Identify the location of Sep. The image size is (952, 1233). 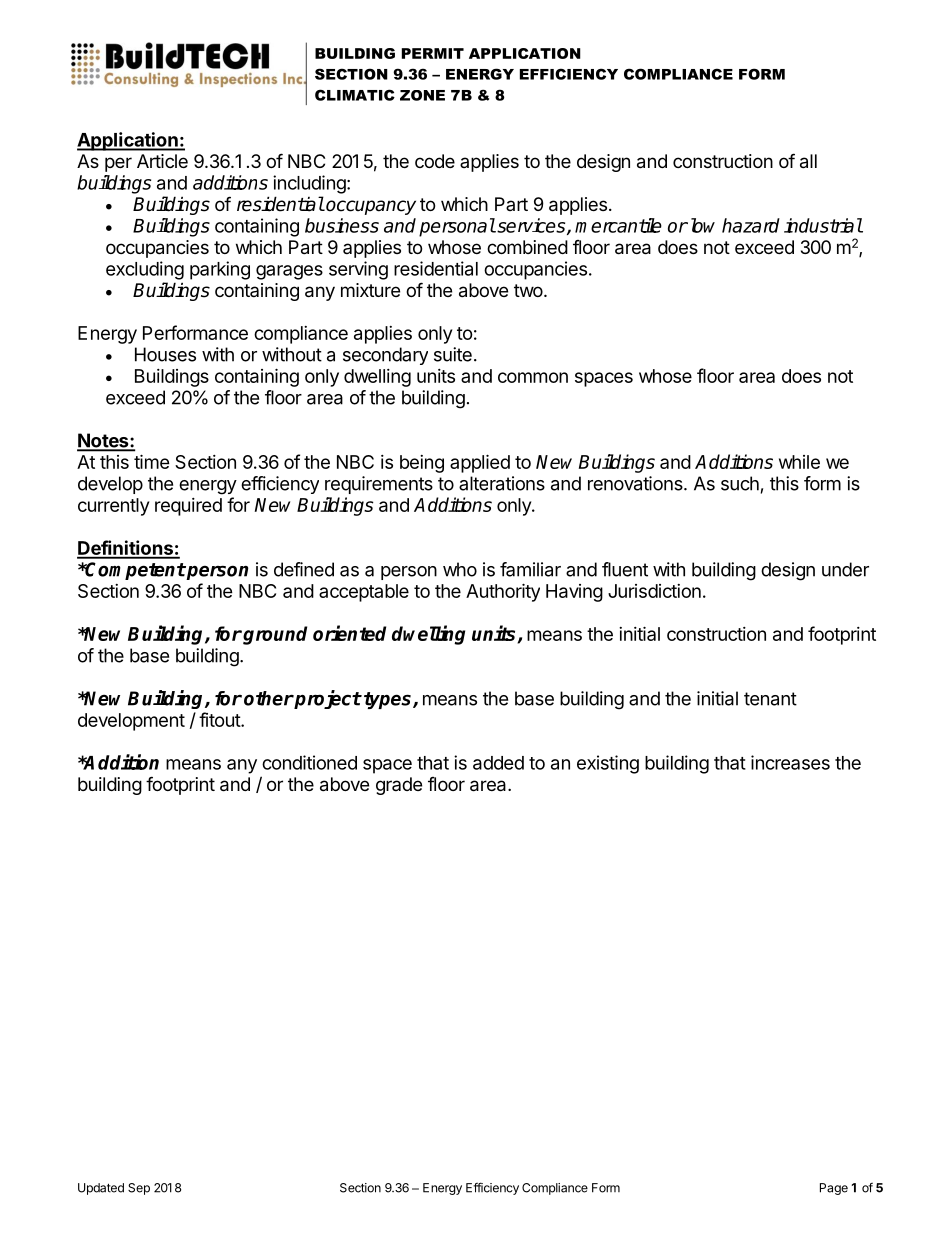
(139, 1189).
